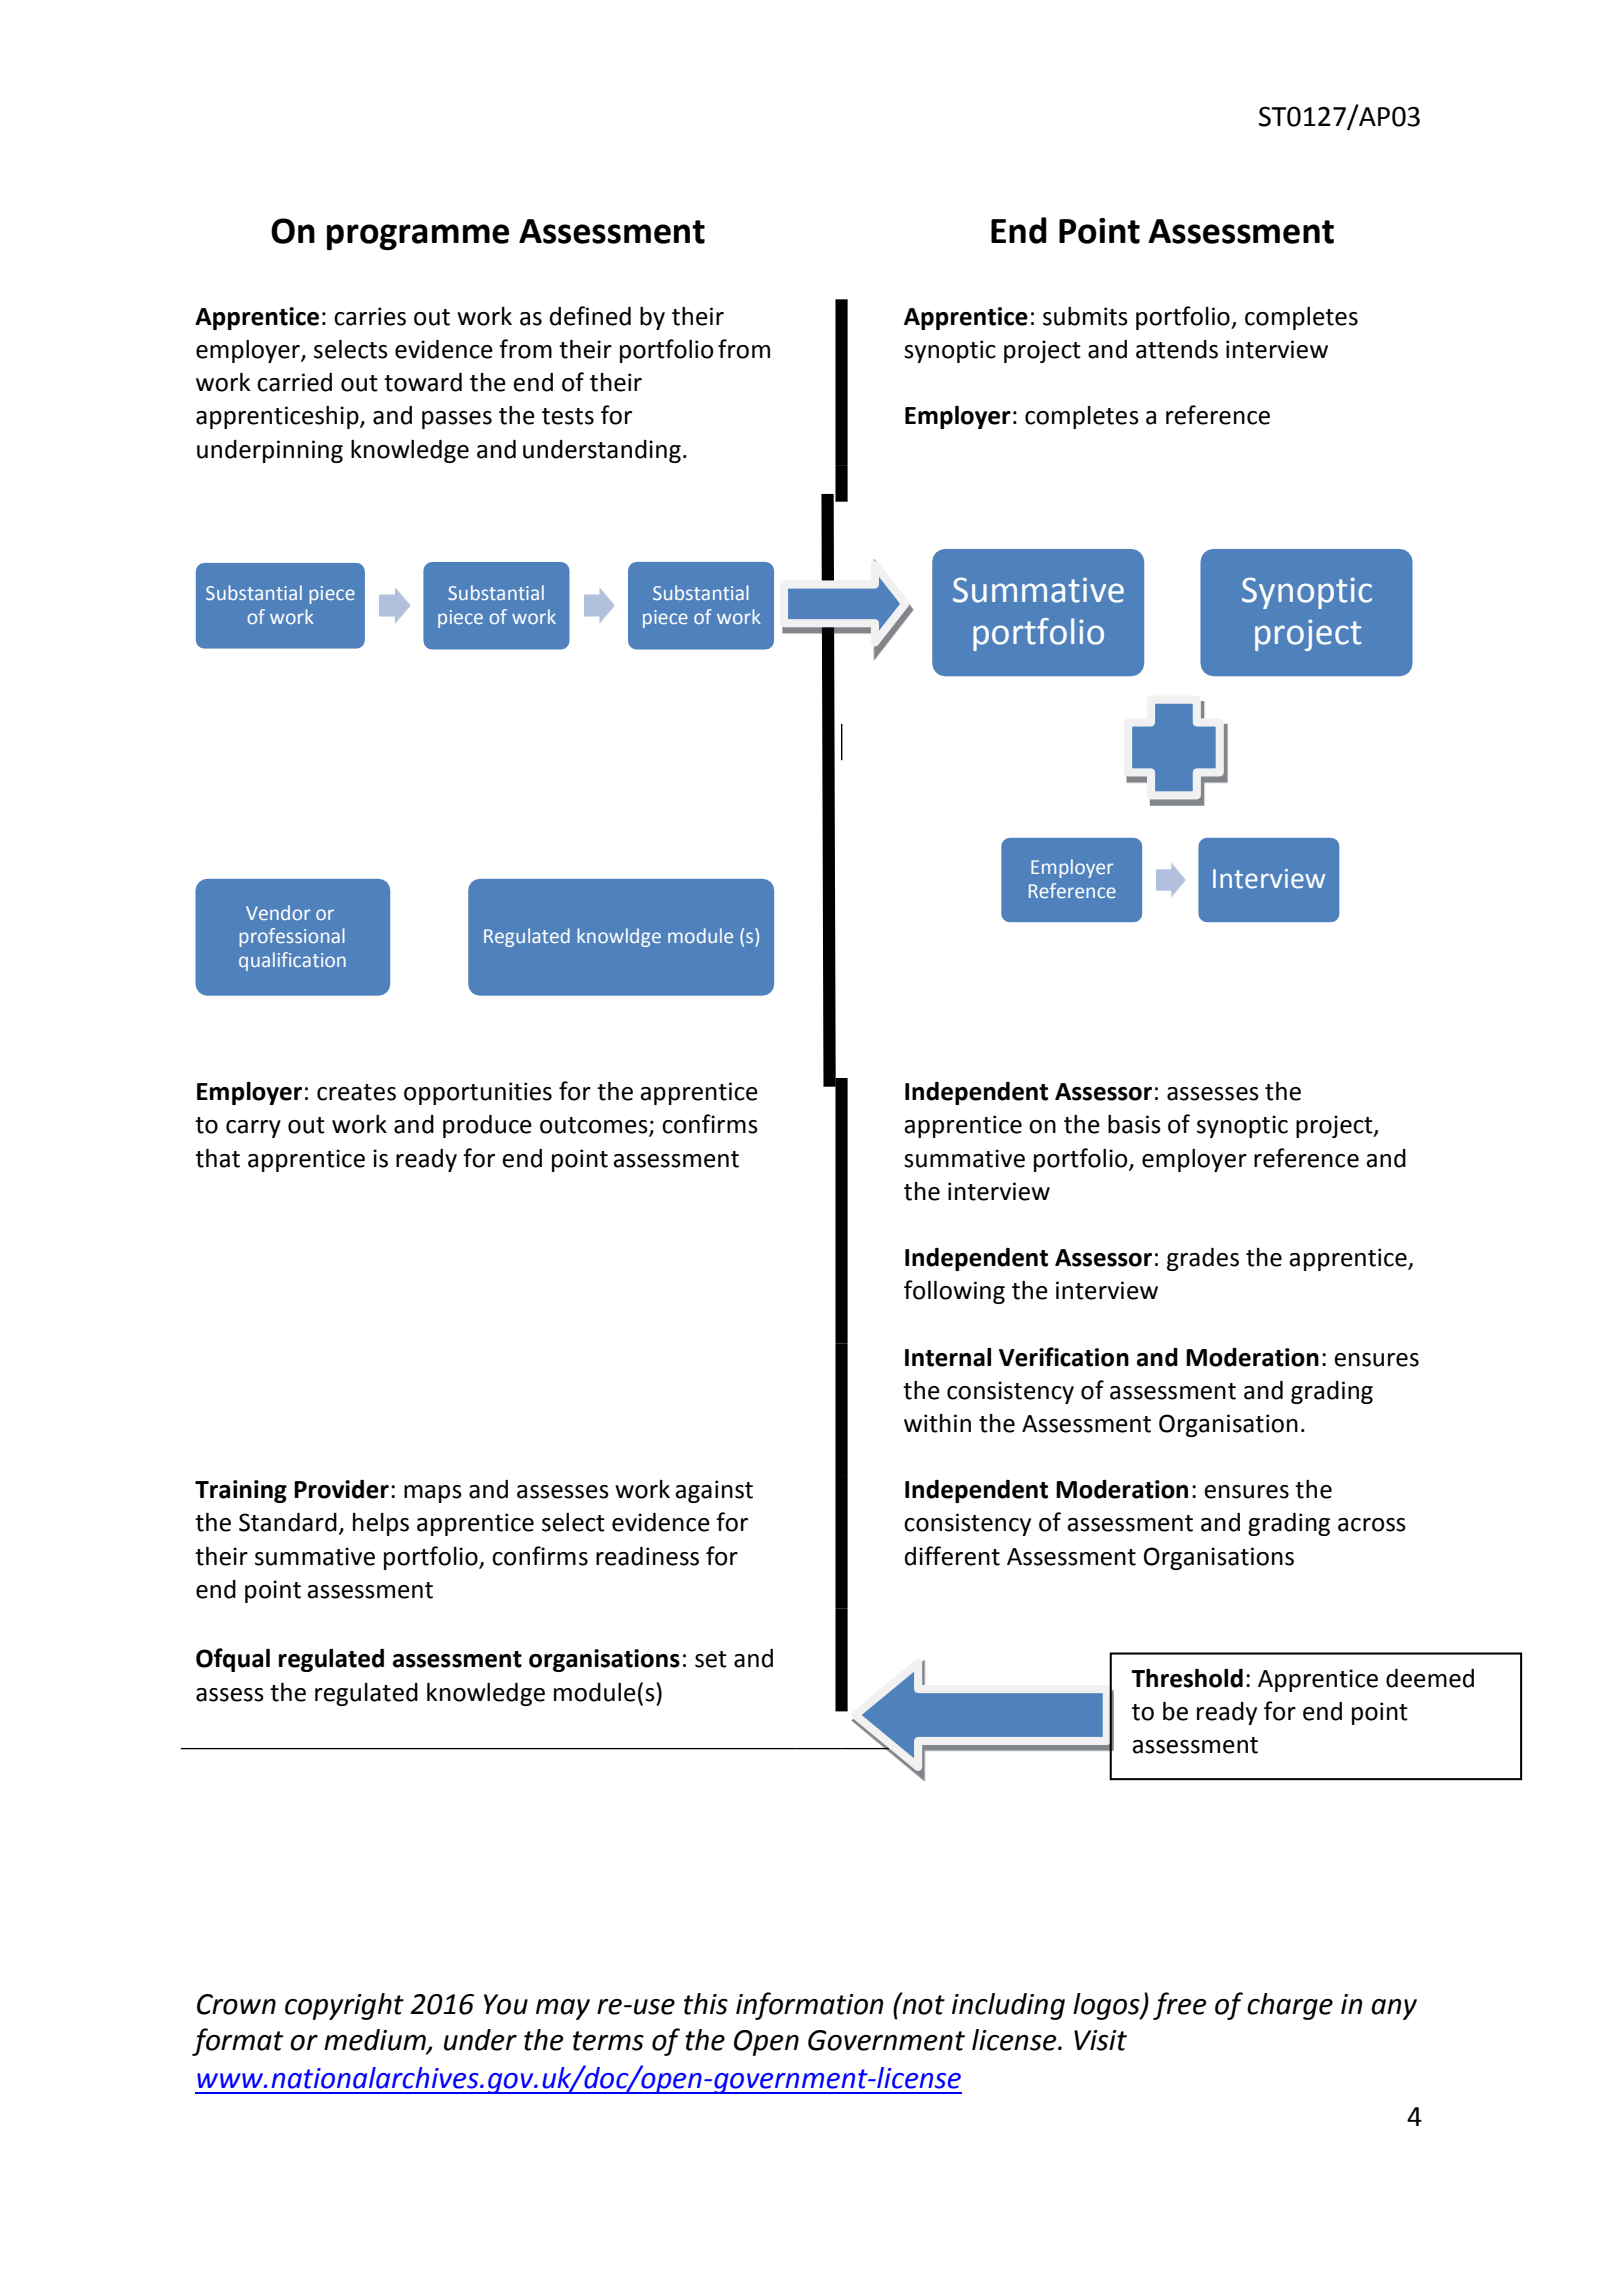  Describe the element at coordinates (1372, 1525) in the page. I see `across` at that location.
